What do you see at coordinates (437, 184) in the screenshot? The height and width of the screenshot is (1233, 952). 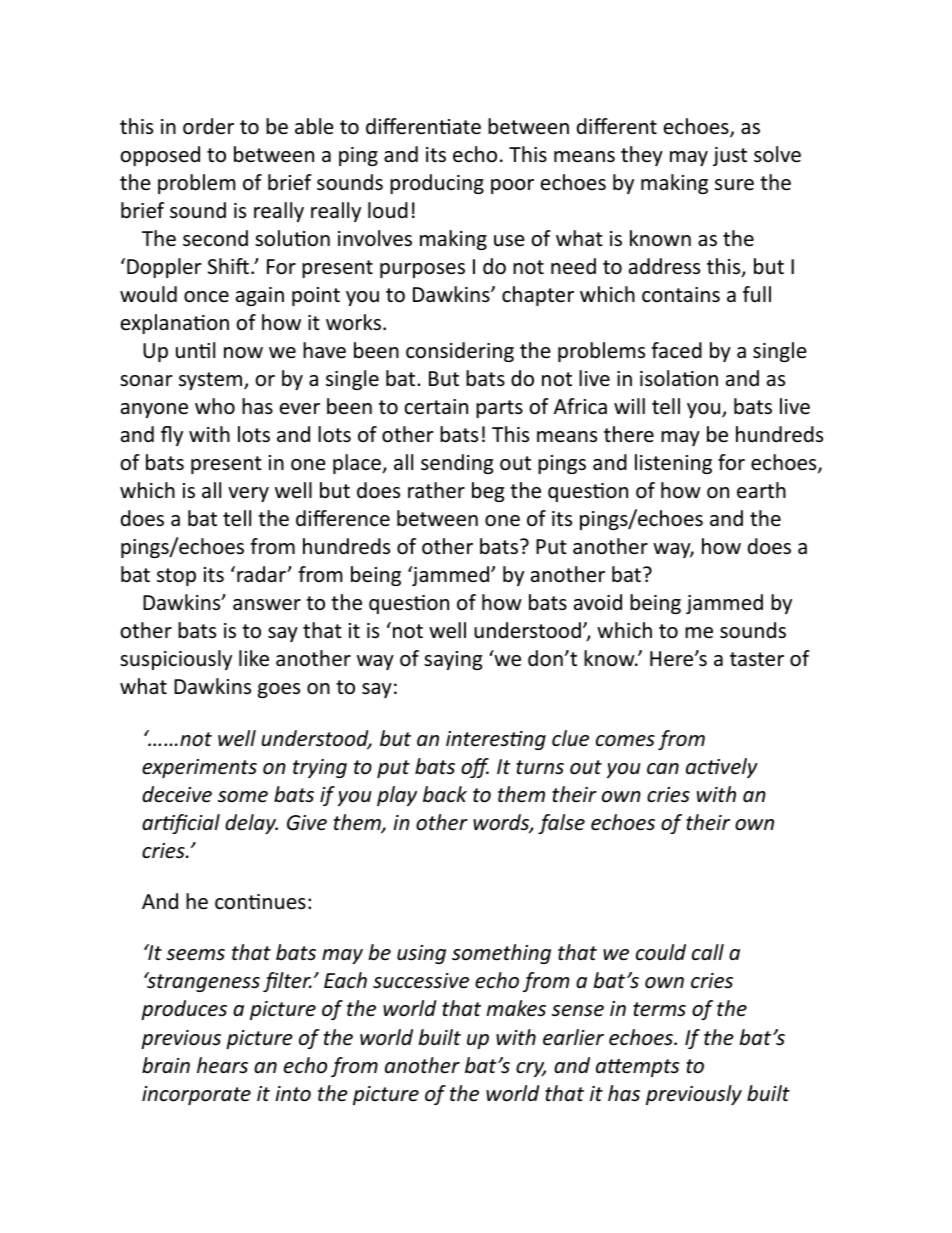 I see `producing` at bounding box center [437, 184].
